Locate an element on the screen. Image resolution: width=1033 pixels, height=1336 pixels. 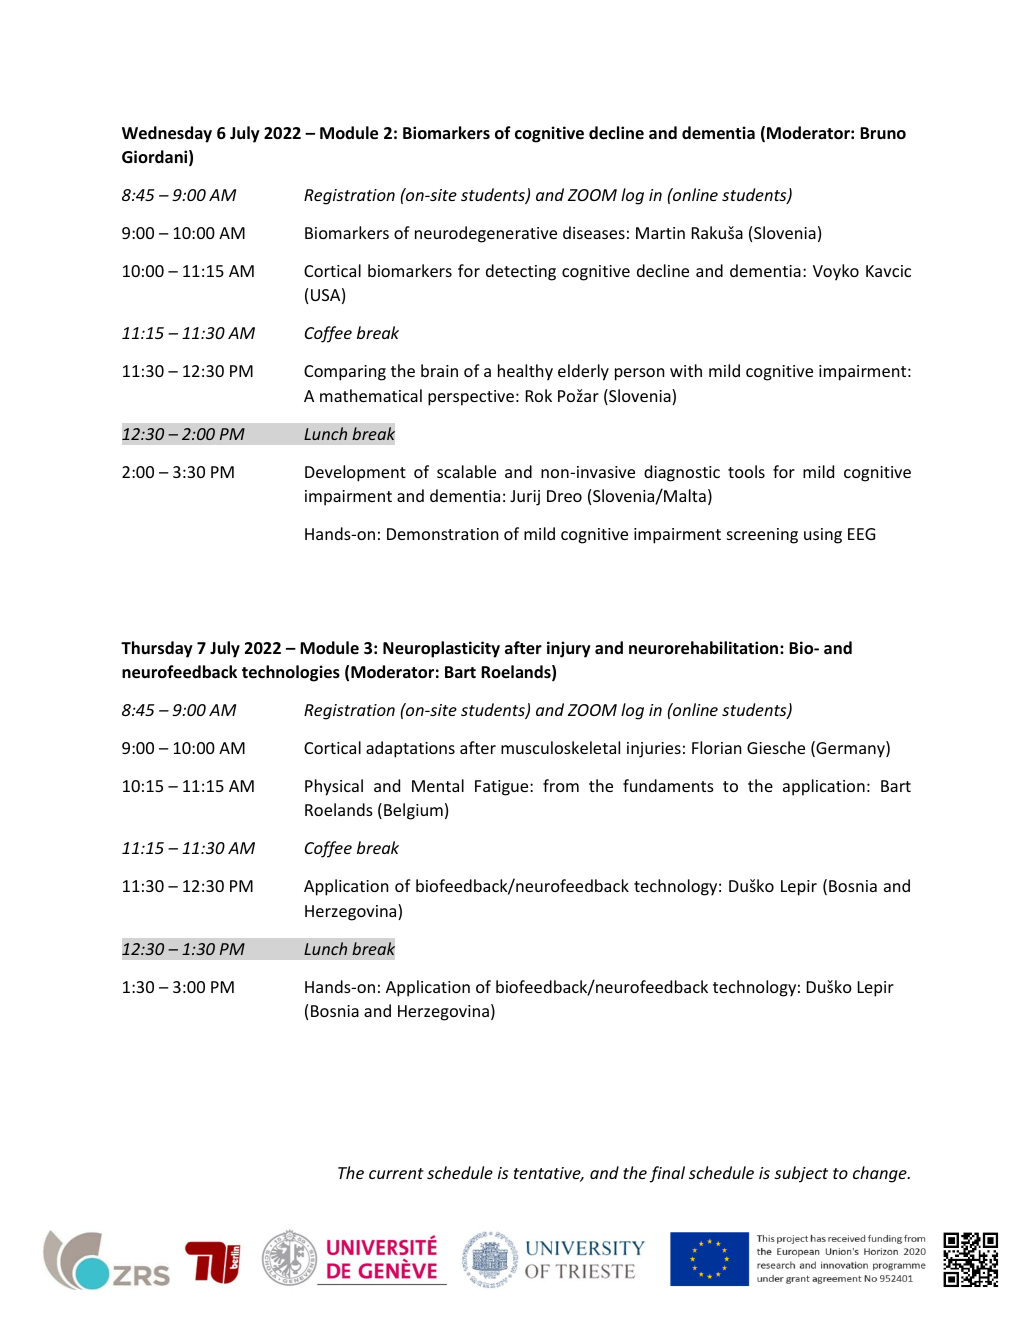
final is located at coordinates (667, 1174).
